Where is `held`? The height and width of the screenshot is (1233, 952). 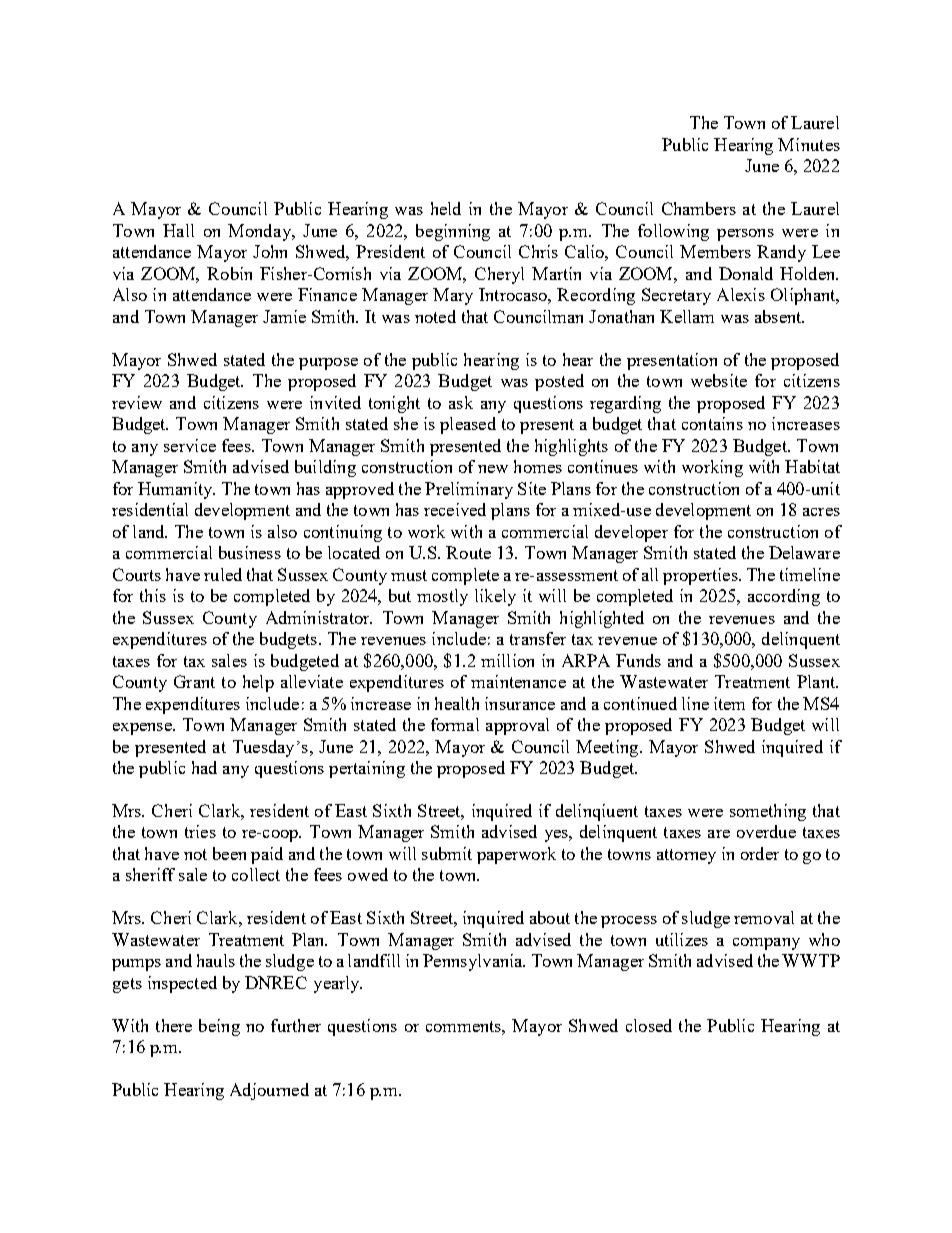 held is located at coordinates (446, 208).
